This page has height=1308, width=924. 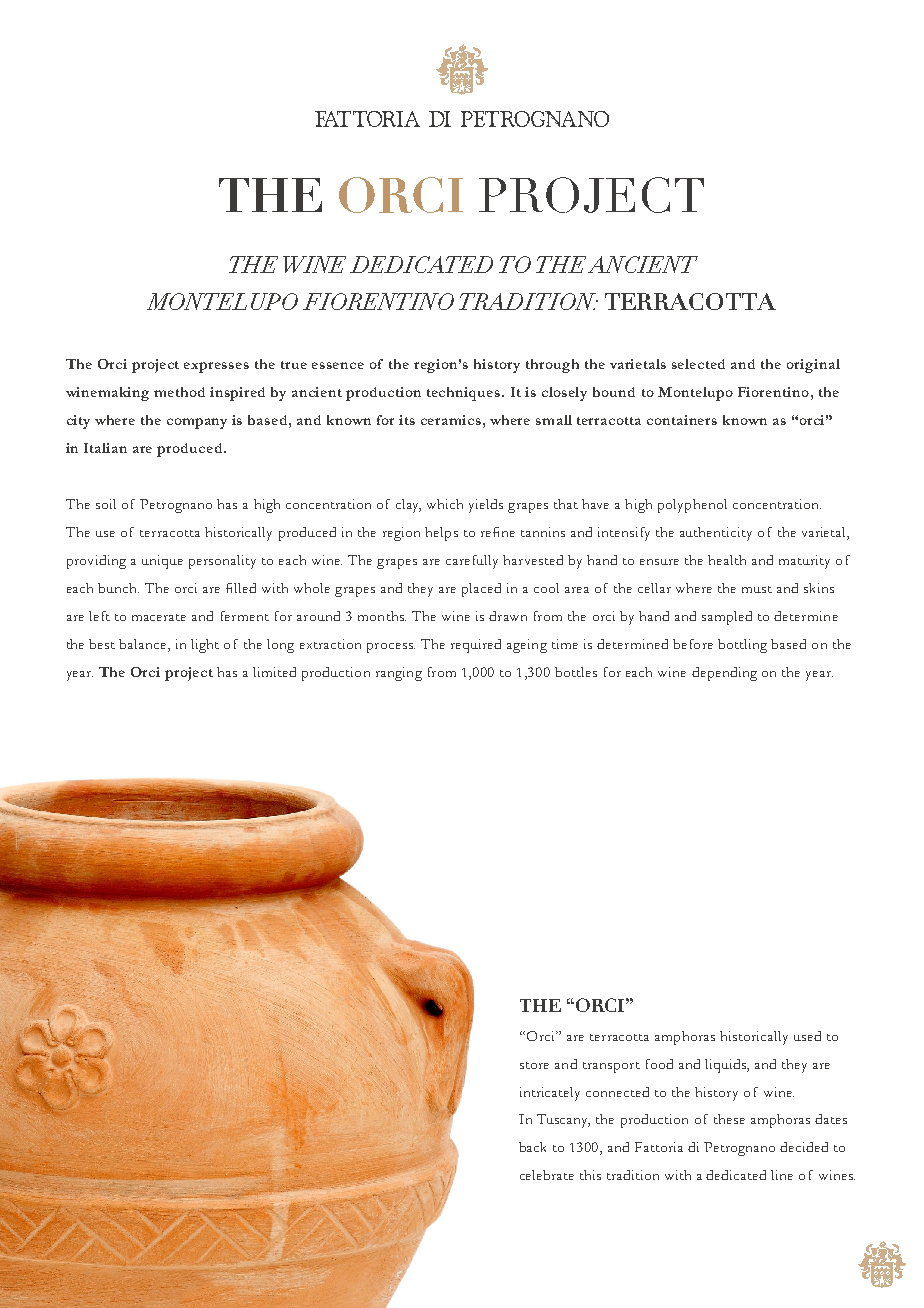 I want to click on method, so click(x=179, y=392).
